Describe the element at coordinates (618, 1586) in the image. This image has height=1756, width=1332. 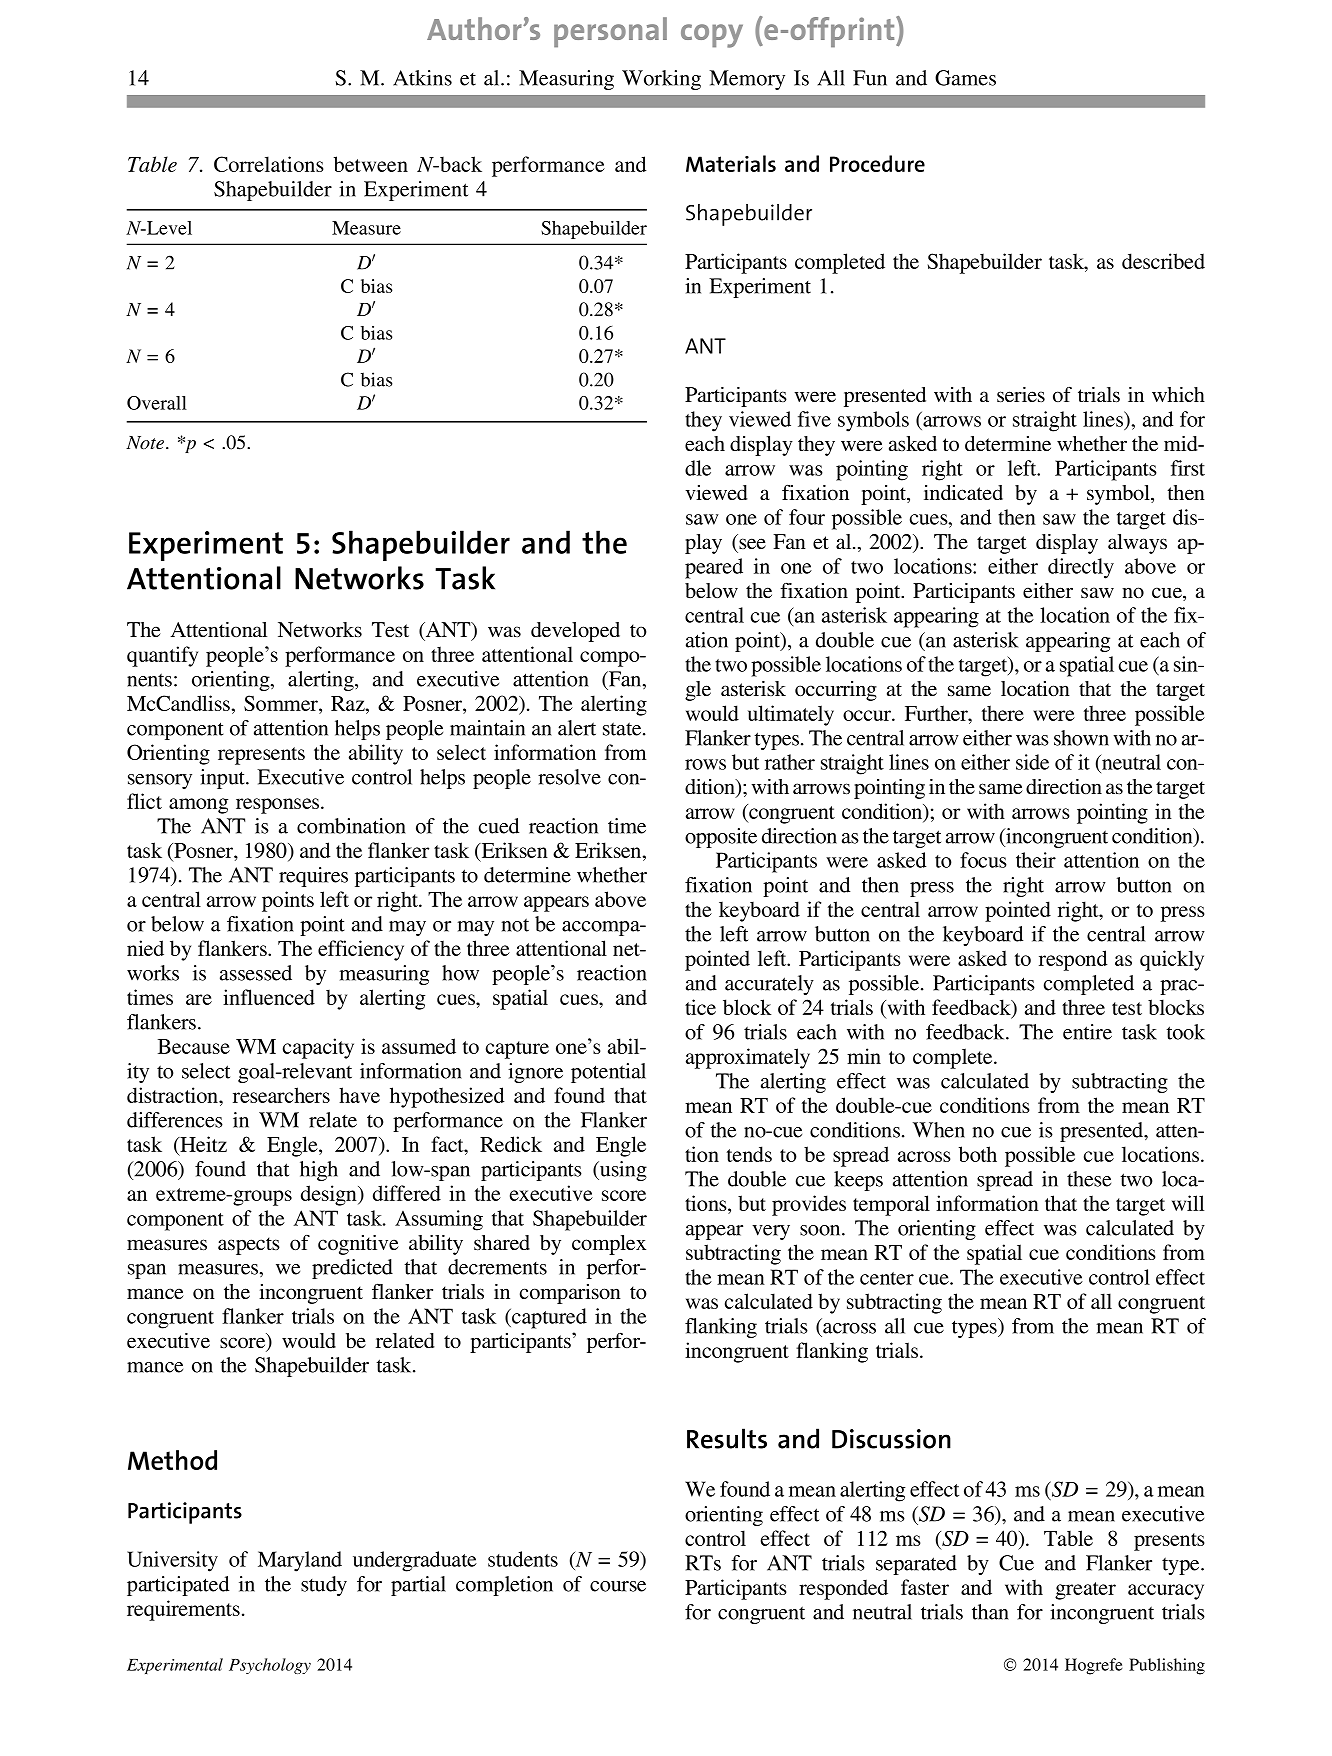
I see `course` at that location.
